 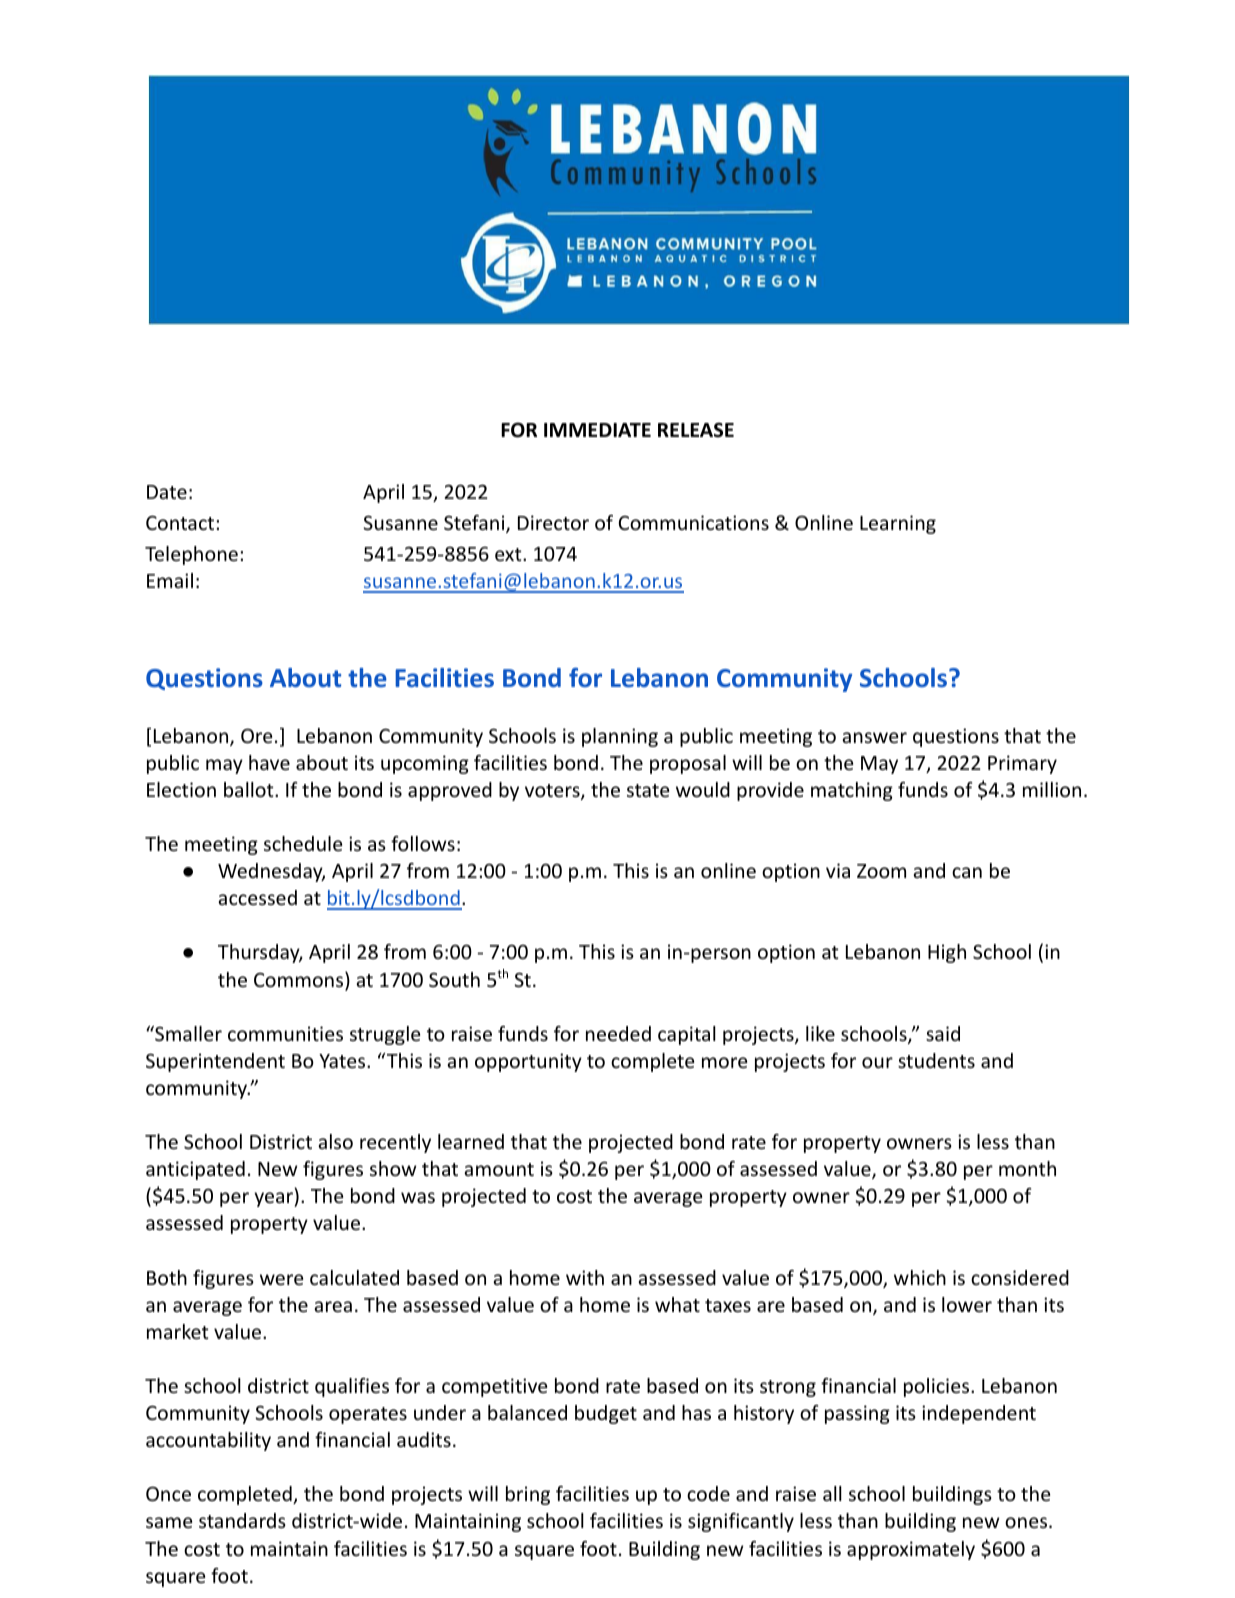 I want to click on Learning, so click(x=898, y=524).
